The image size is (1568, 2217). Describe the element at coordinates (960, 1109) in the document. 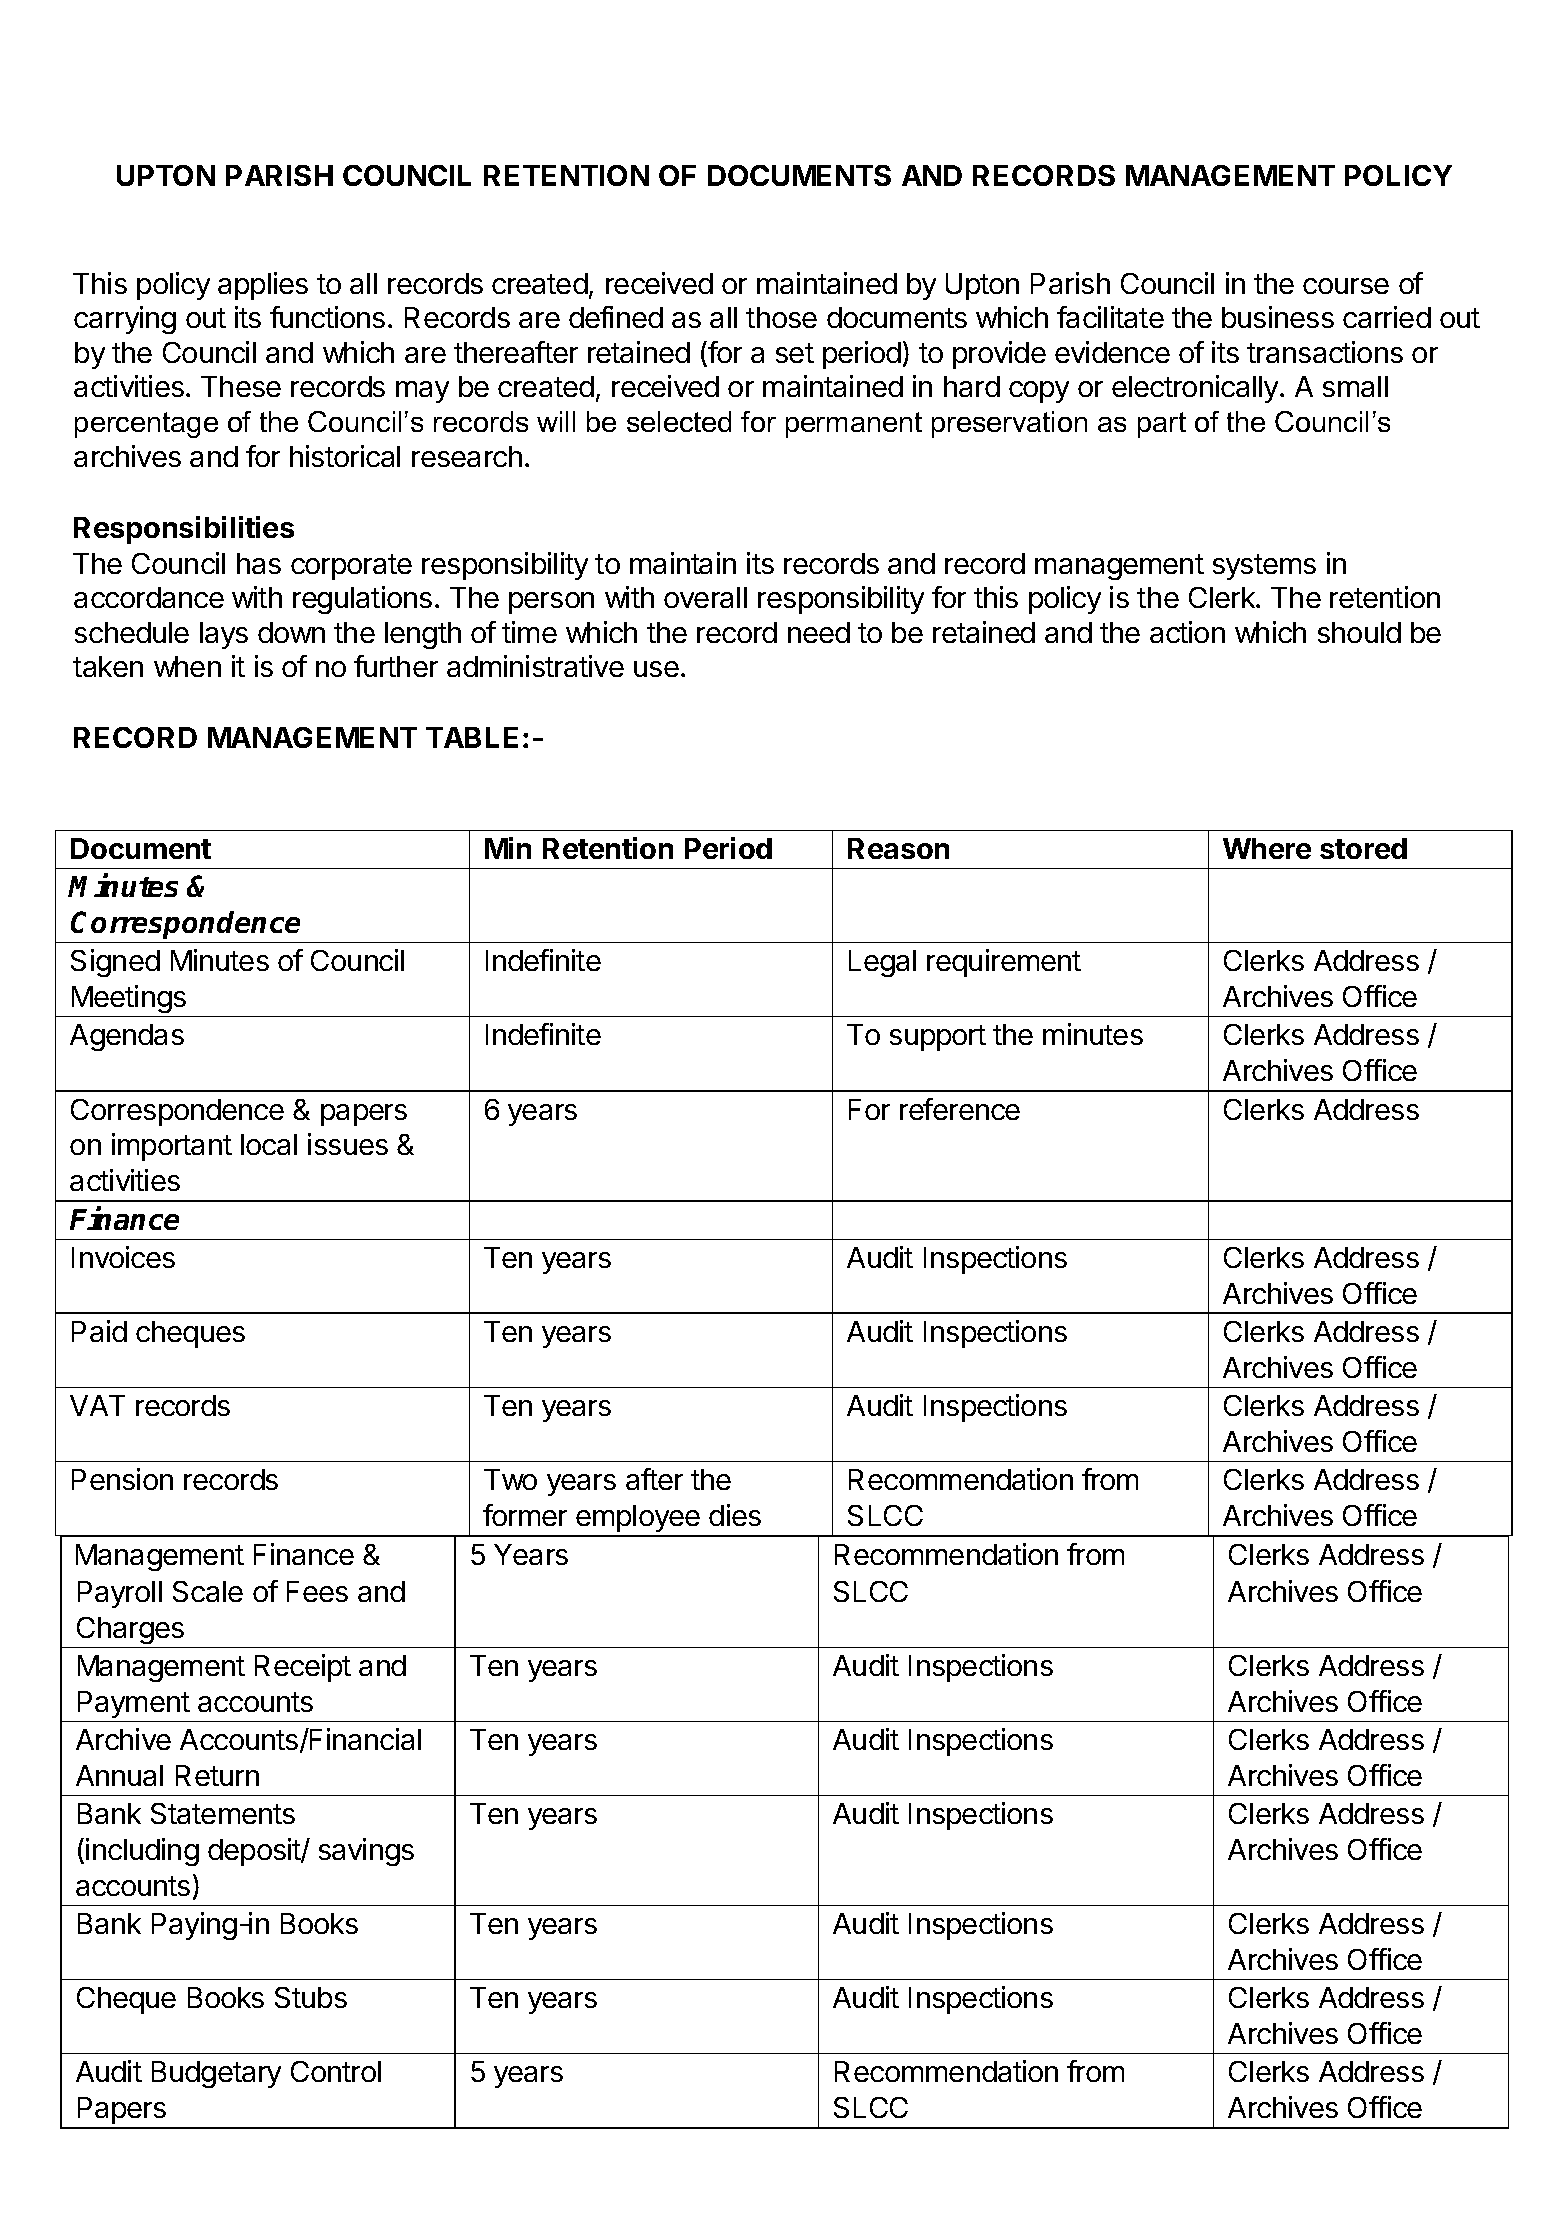

I see `reference` at that location.
